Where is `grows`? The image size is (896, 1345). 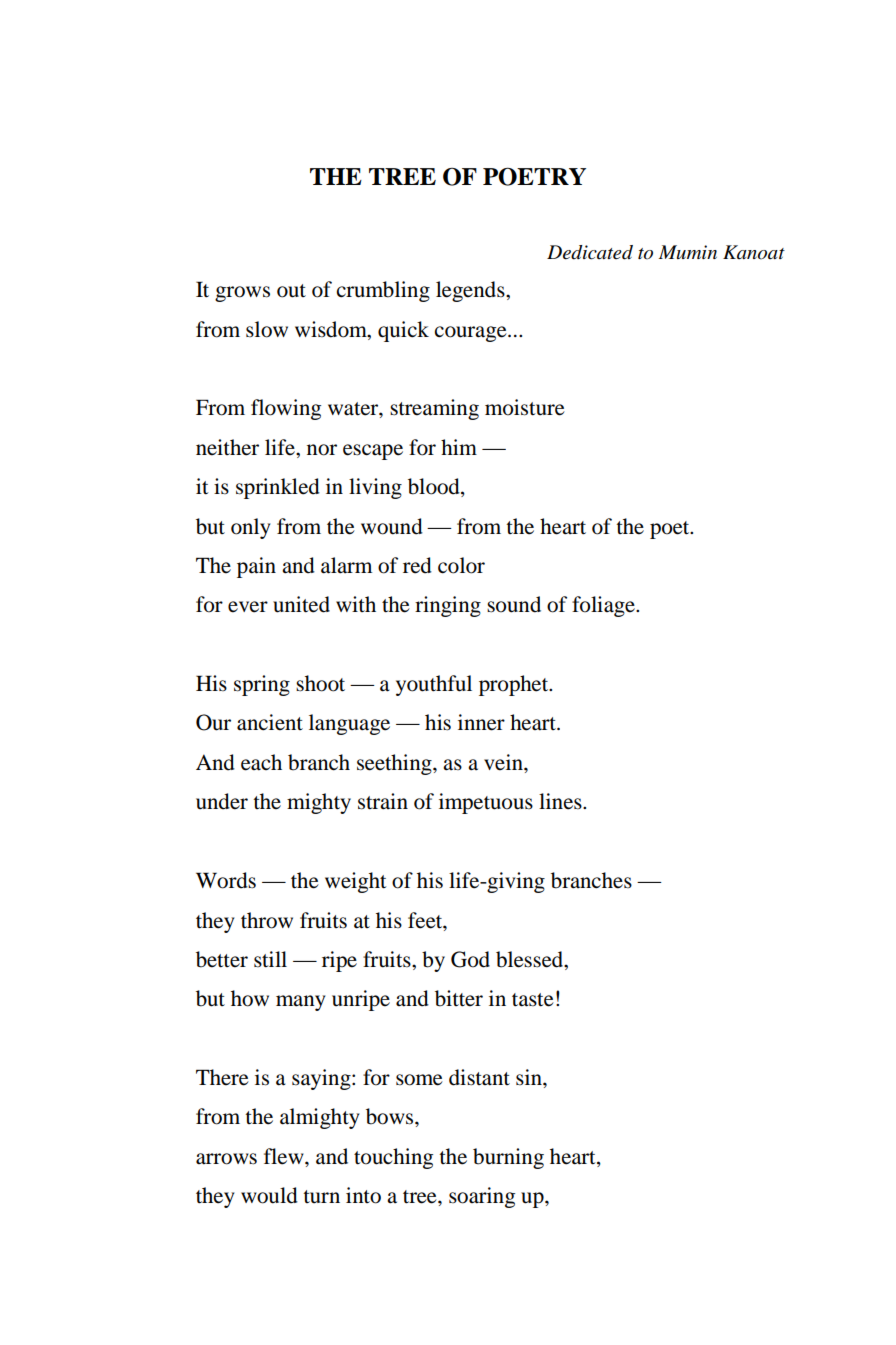
grows is located at coordinates (242, 294).
